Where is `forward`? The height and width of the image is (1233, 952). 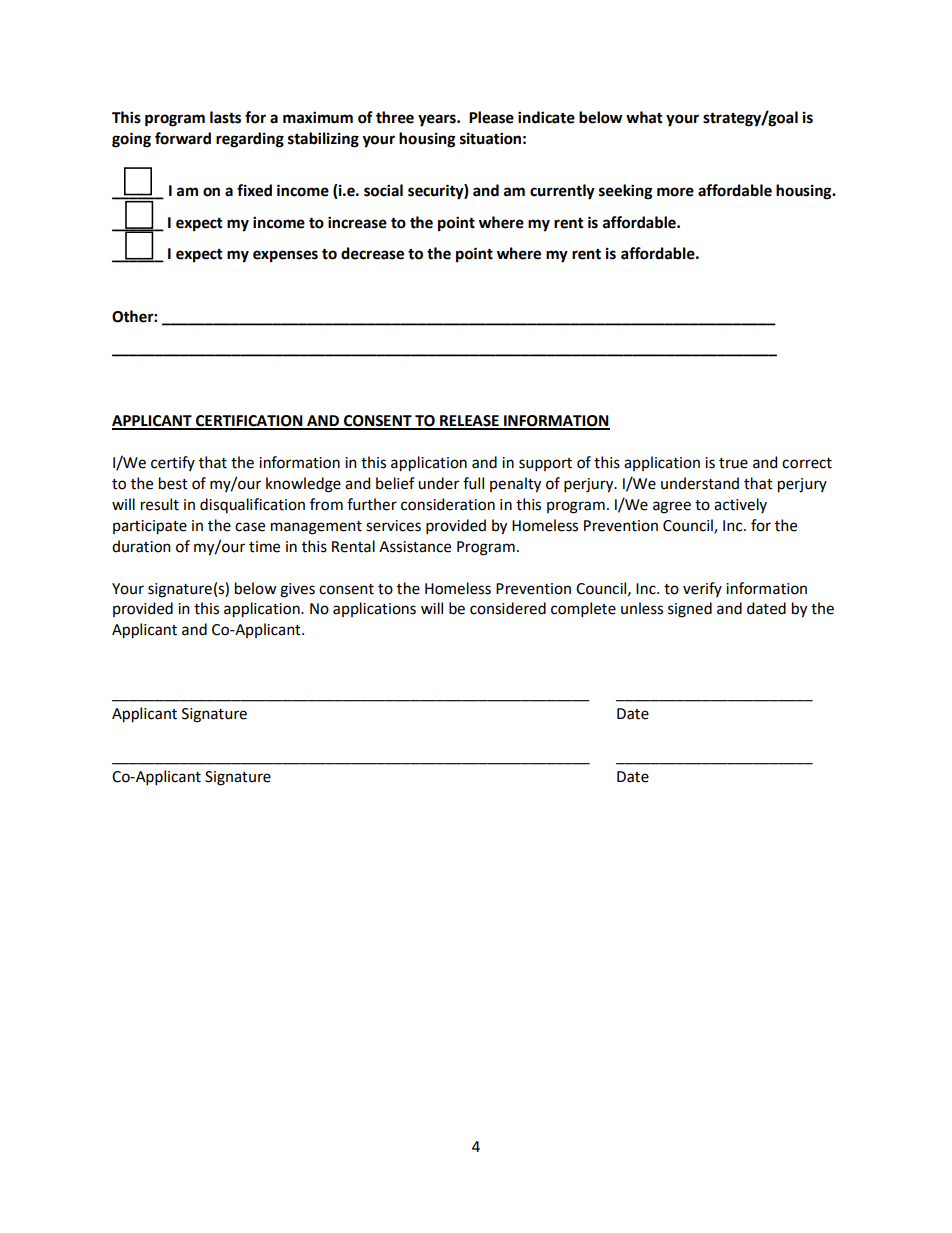
forward is located at coordinates (183, 138).
